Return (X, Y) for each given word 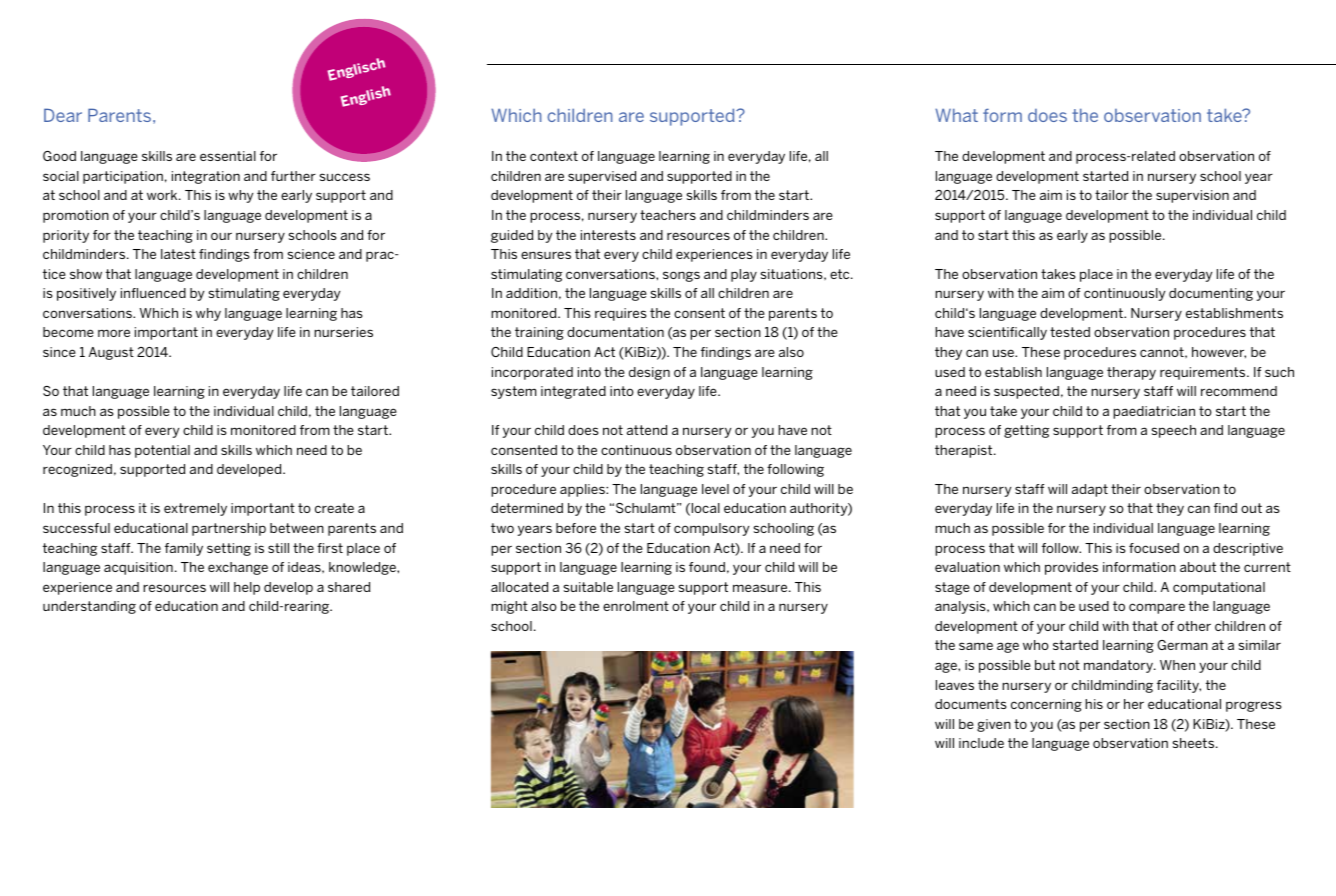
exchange (238, 568)
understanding (89, 607)
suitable (588, 587)
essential (228, 156)
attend (647, 430)
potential (162, 451)
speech (1174, 431)
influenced (153, 293)
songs (681, 276)
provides (1071, 568)
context (554, 156)
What (956, 115)
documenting (1211, 294)
